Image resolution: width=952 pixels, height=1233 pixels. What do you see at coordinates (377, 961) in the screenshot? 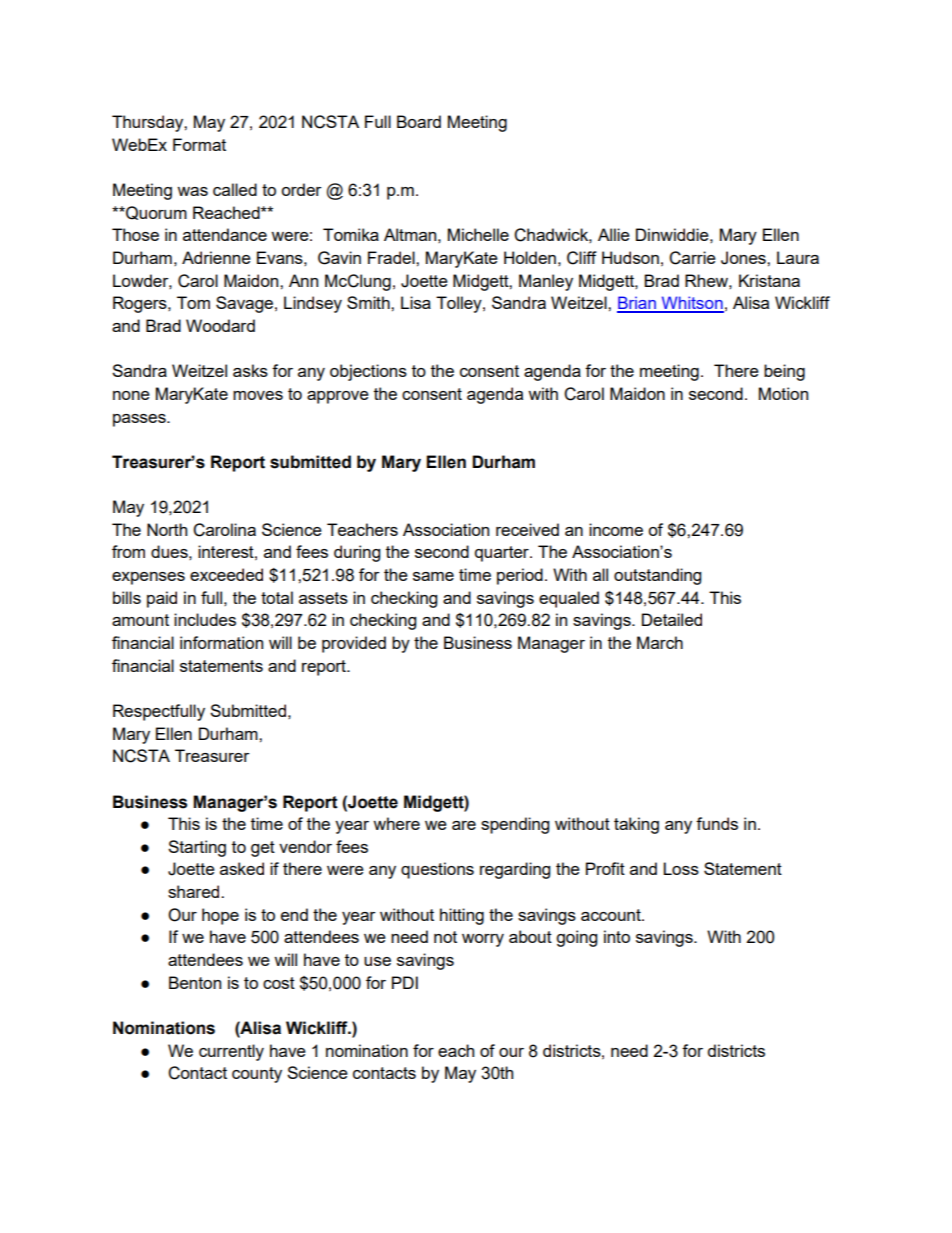
I see `use` at bounding box center [377, 961].
